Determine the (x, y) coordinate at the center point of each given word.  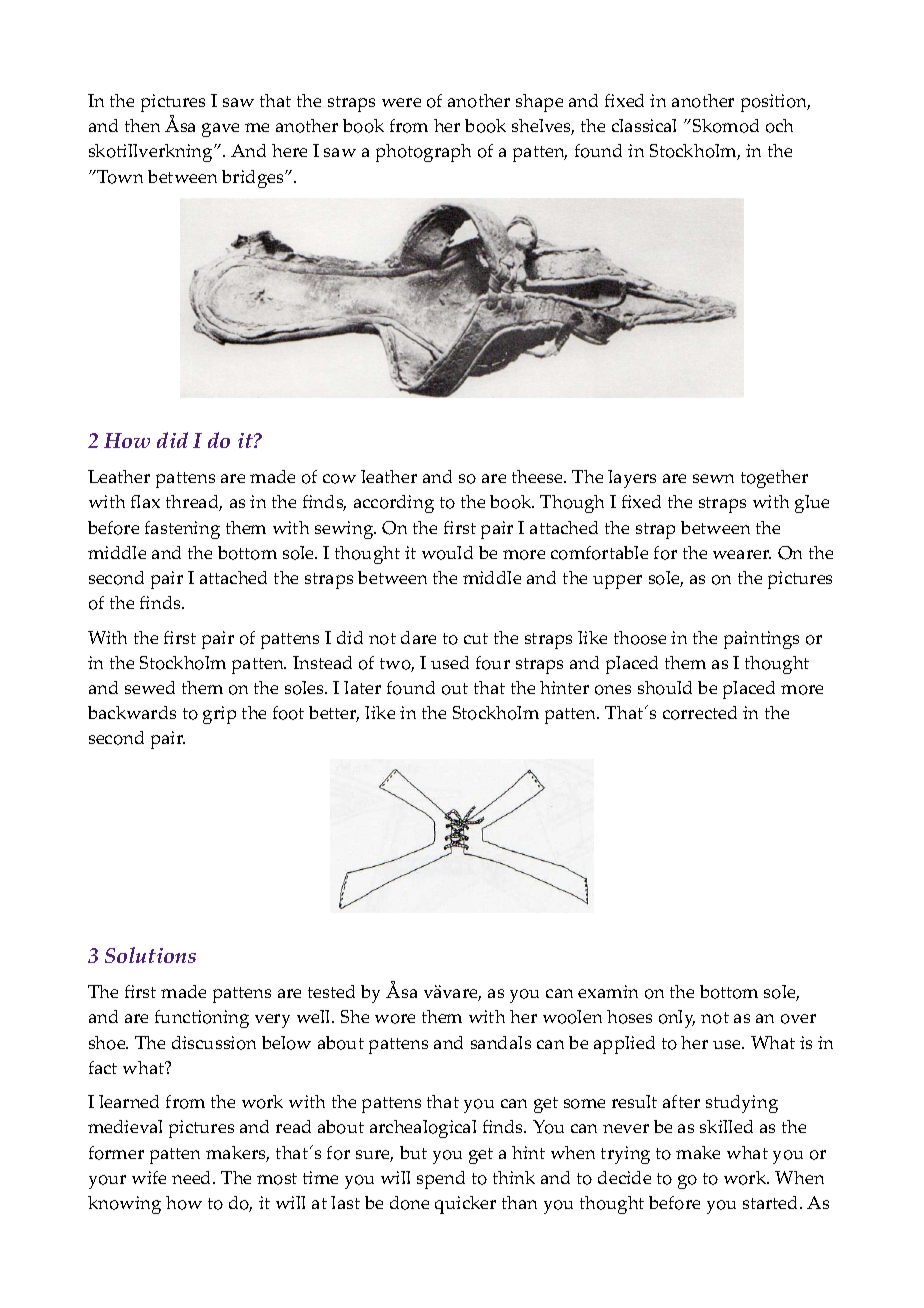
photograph (423, 153)
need (193, 1177)
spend (441, 1180)
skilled (726, 1126)
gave (220, 130)
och (779, 126)
